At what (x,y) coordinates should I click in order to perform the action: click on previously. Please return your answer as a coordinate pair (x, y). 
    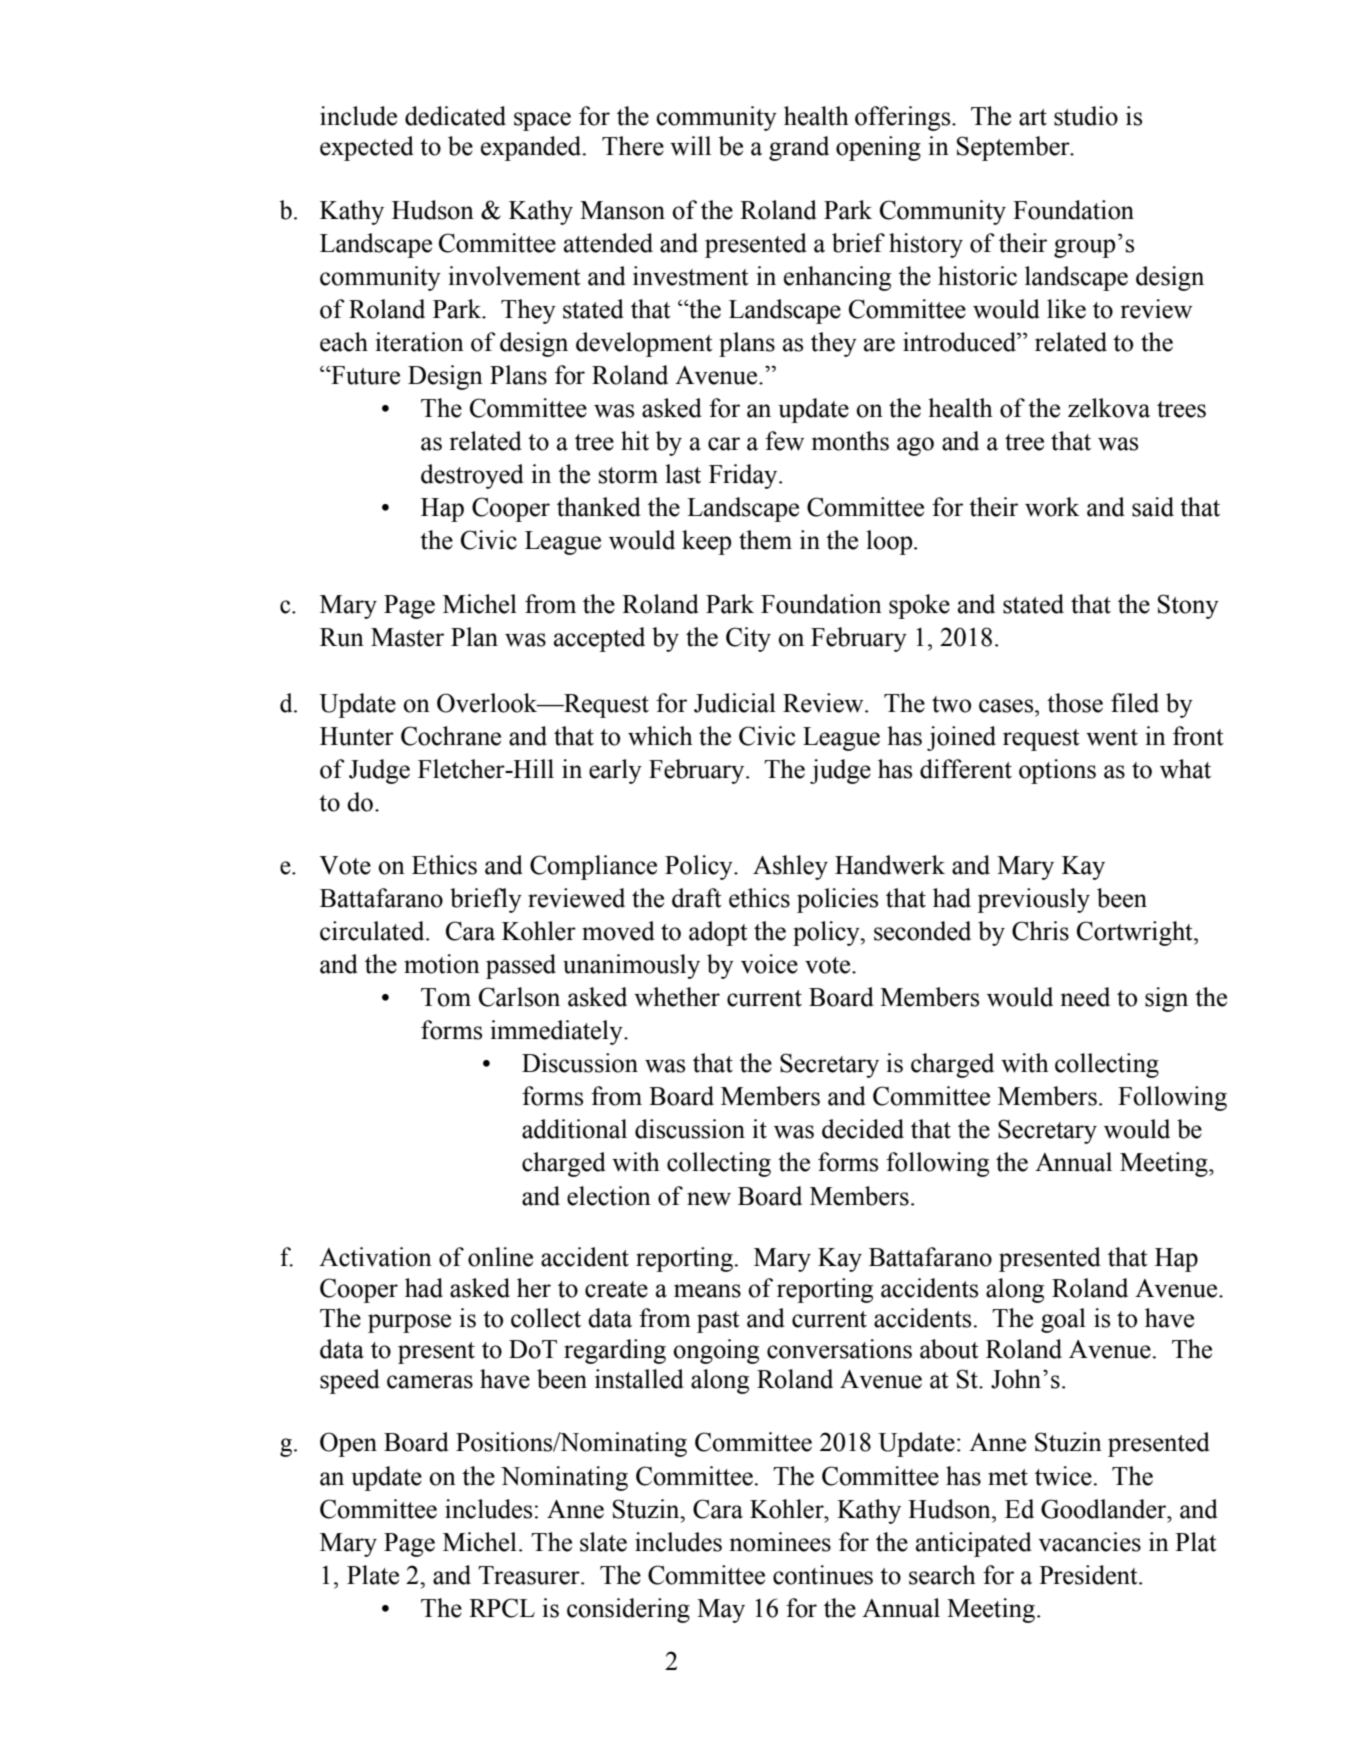
    Looking at the image, I should click on (1033, 900).
